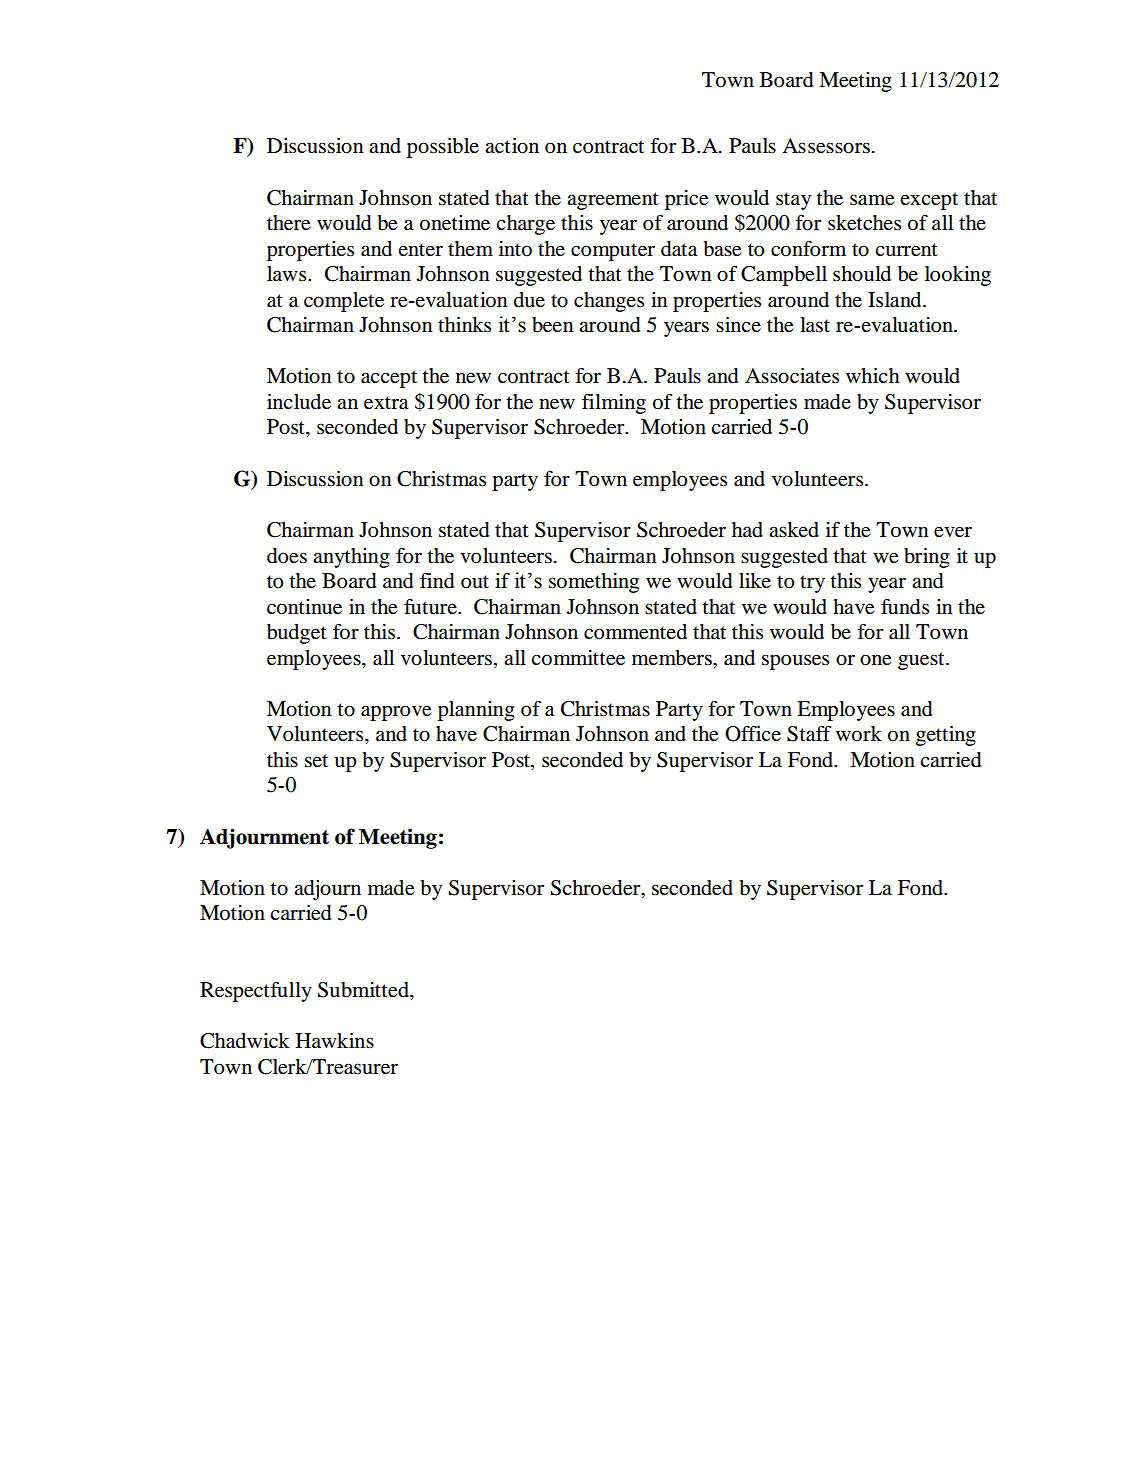 The height and width of the document is (1467, 1133). Describe the element at coordinates (922, 661) in the document. I see `guest` at that location.
